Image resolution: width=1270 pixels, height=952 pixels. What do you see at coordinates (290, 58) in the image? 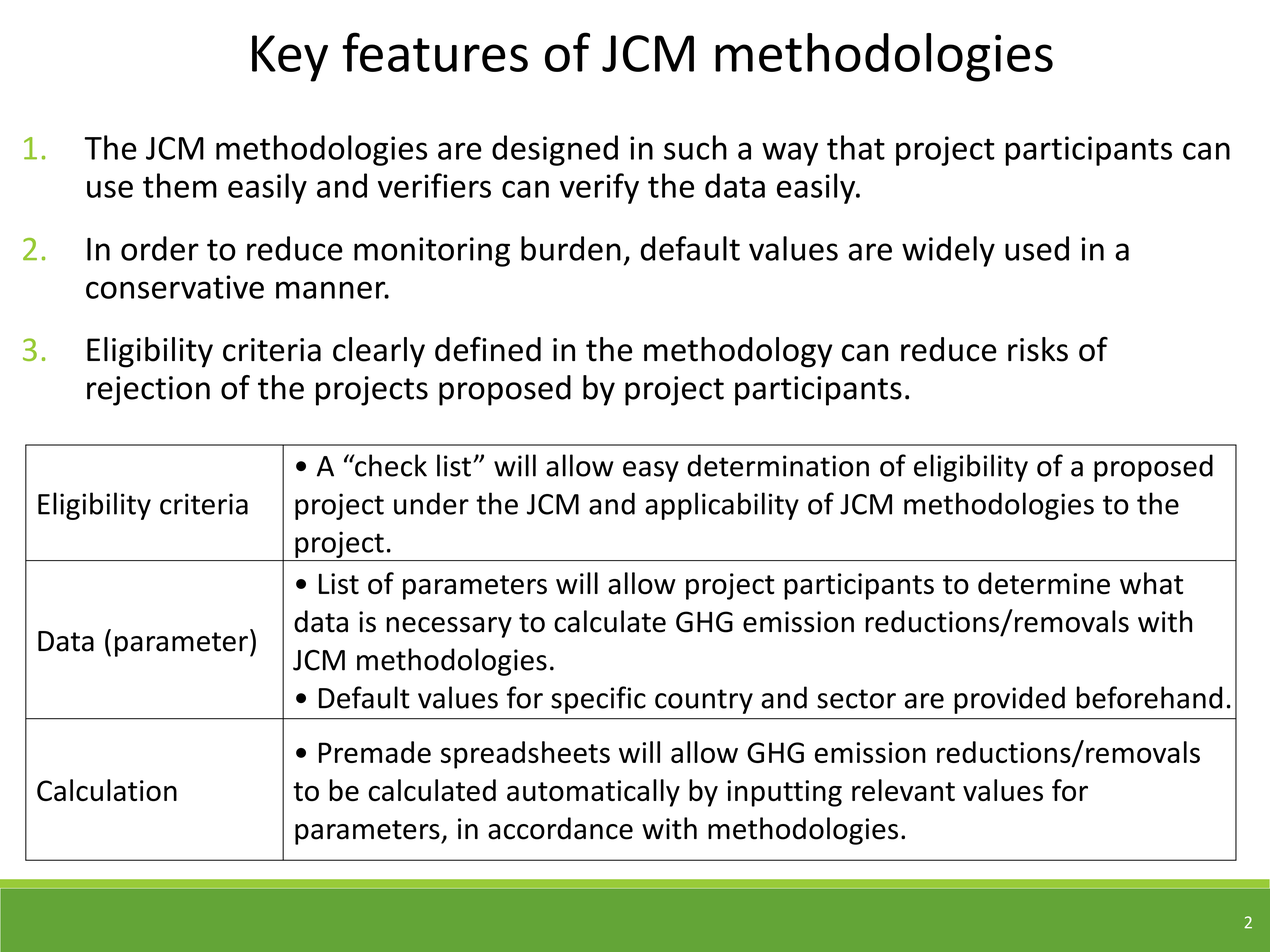
I see `Key` at bounding box center [290, 58].
